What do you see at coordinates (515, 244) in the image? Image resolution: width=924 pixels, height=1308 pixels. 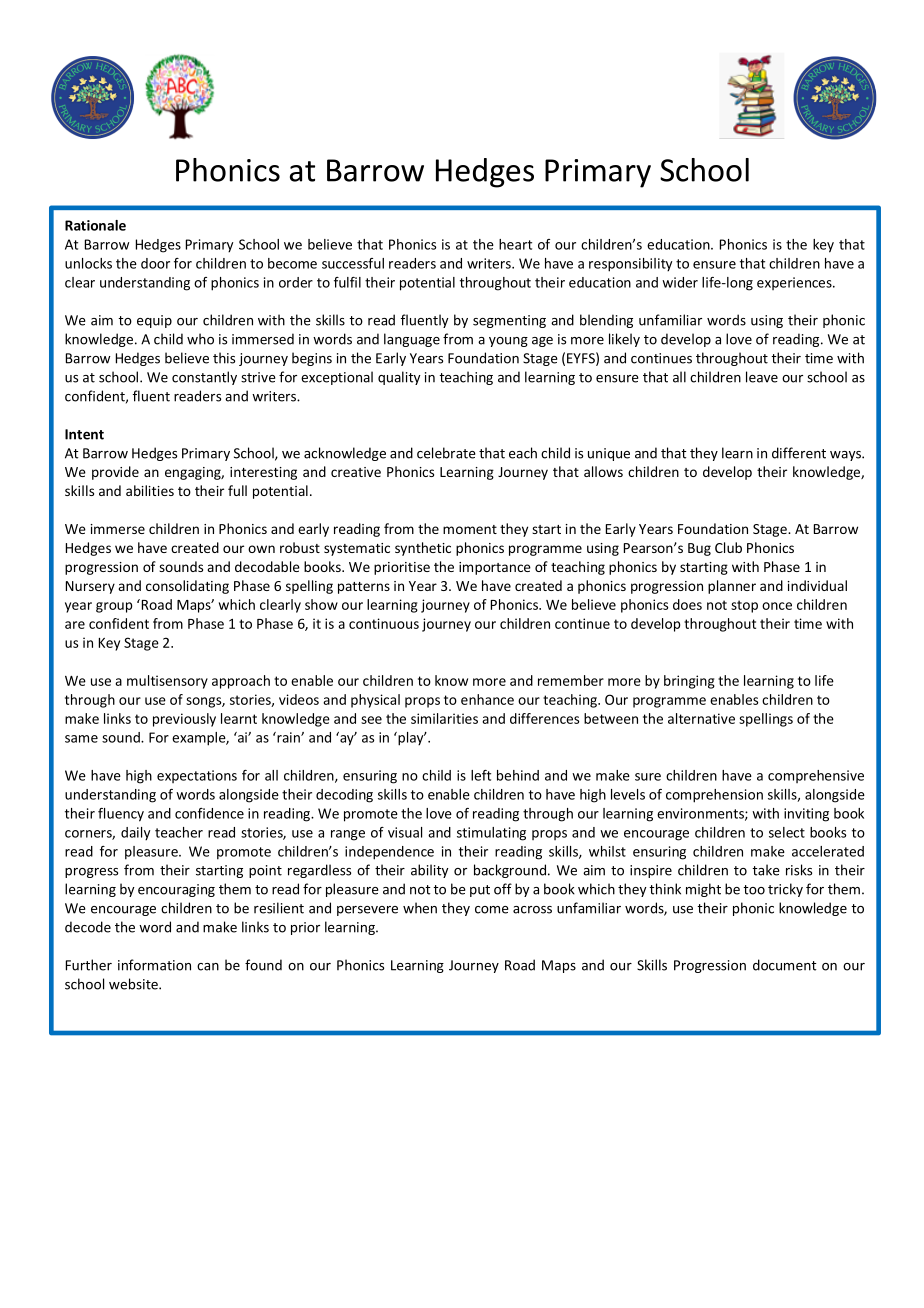 I see `heart` at bounding box center [515, 244].
